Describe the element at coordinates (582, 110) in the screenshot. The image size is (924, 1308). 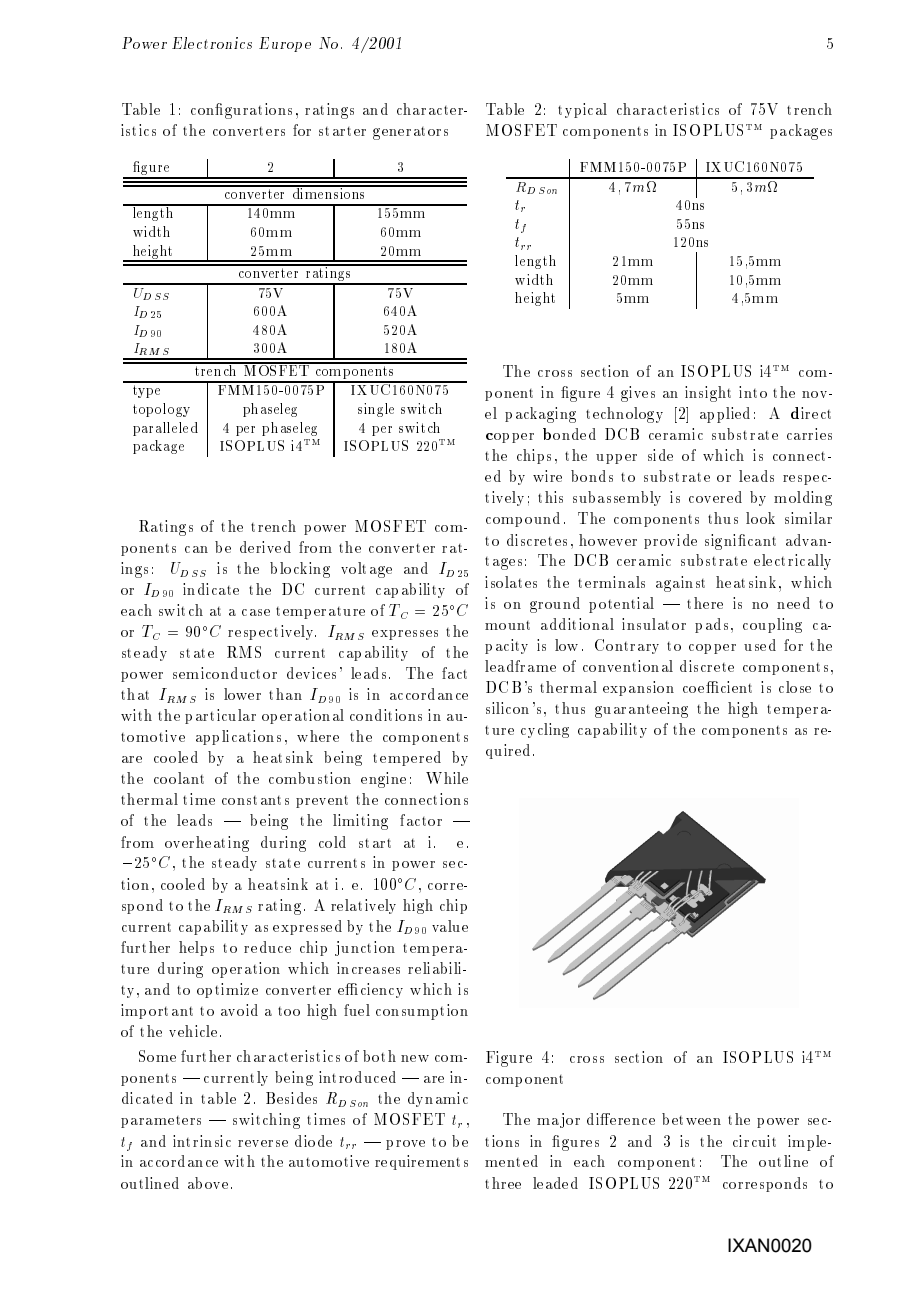
I see `typical` at that location.
